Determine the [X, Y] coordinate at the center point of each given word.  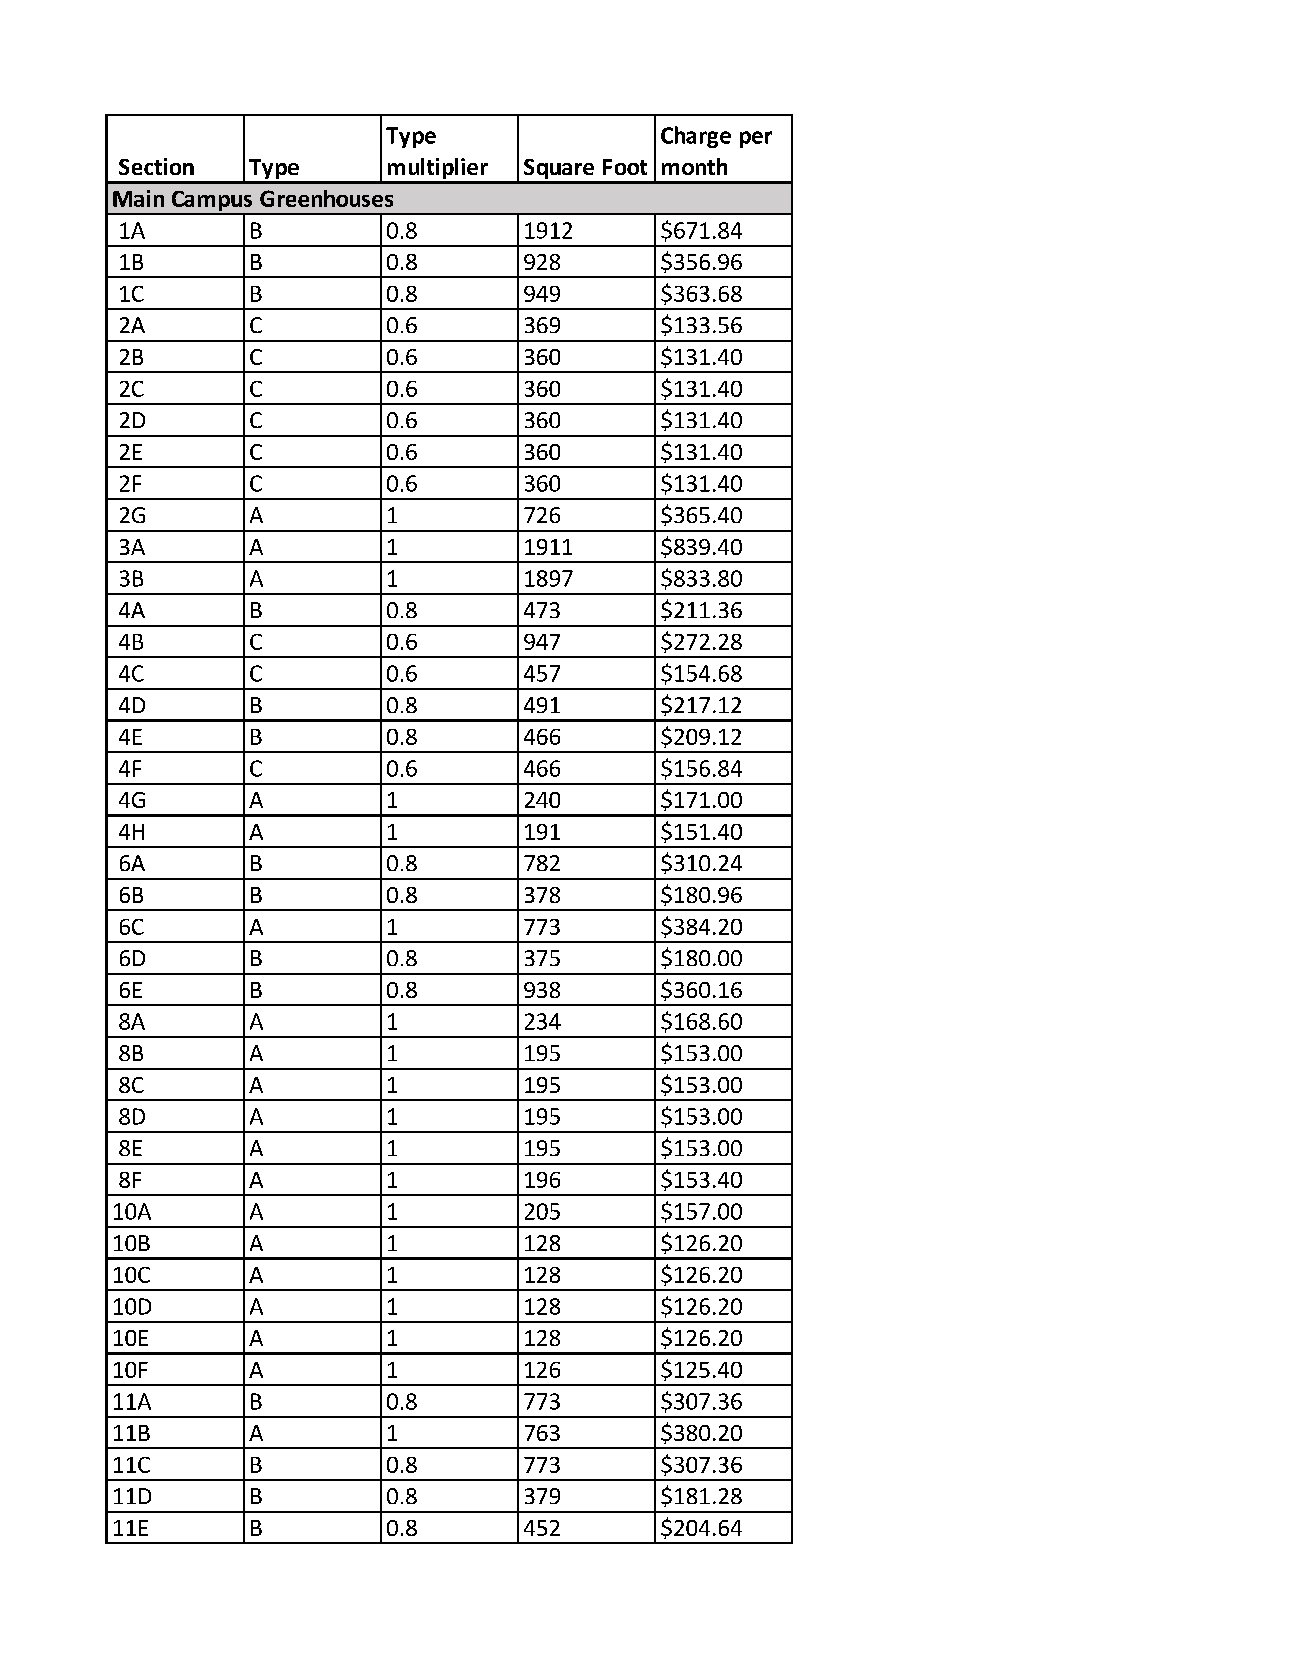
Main [138, 198]
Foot [625, 167]
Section [156, 166]
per [756, 139]
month [694, 166]
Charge [696, 137]
